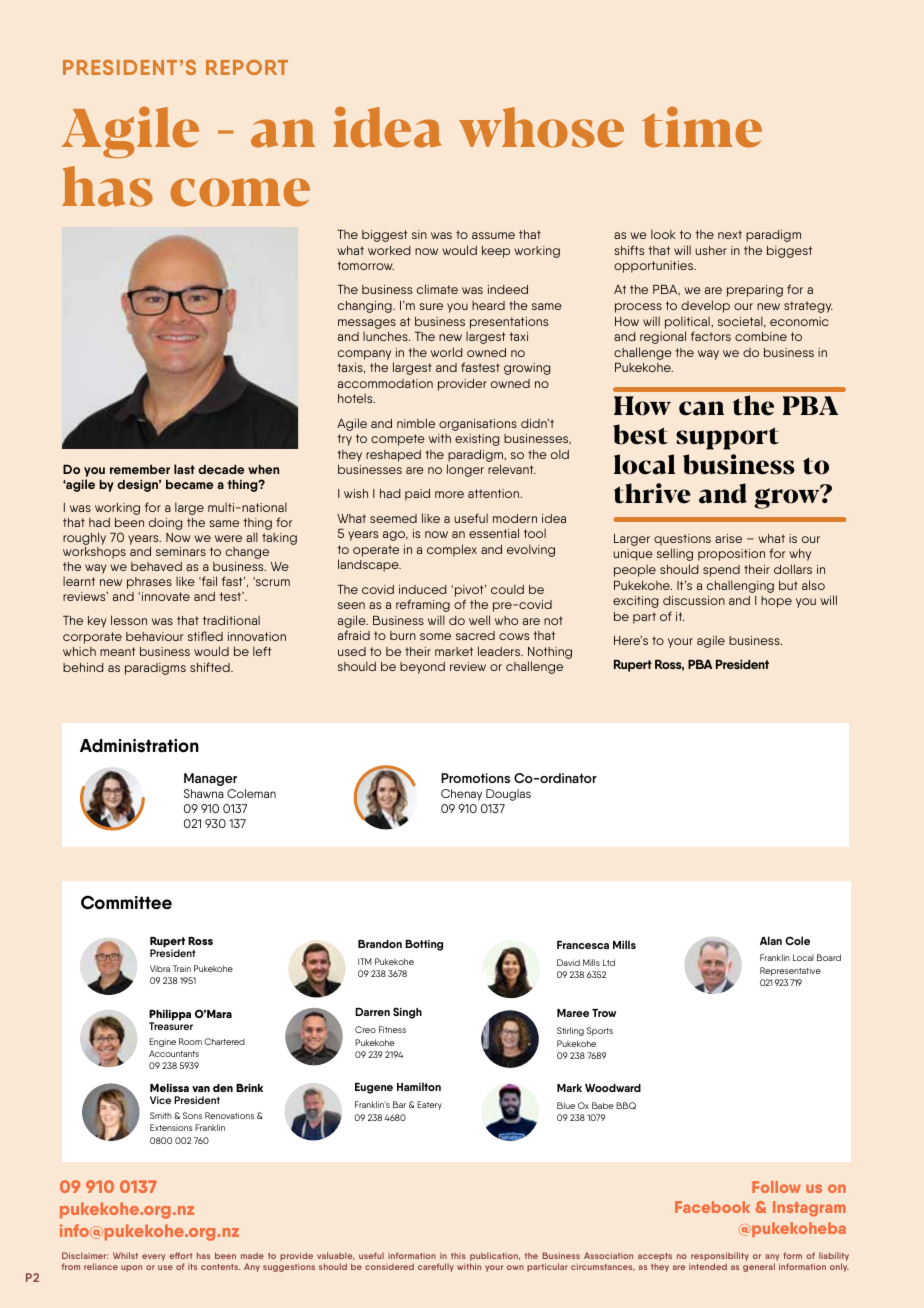 The height and width of the document is (1308, 924). Describe the element at coordinates (155, 636) in the document. I see `behaviour` at that location.
